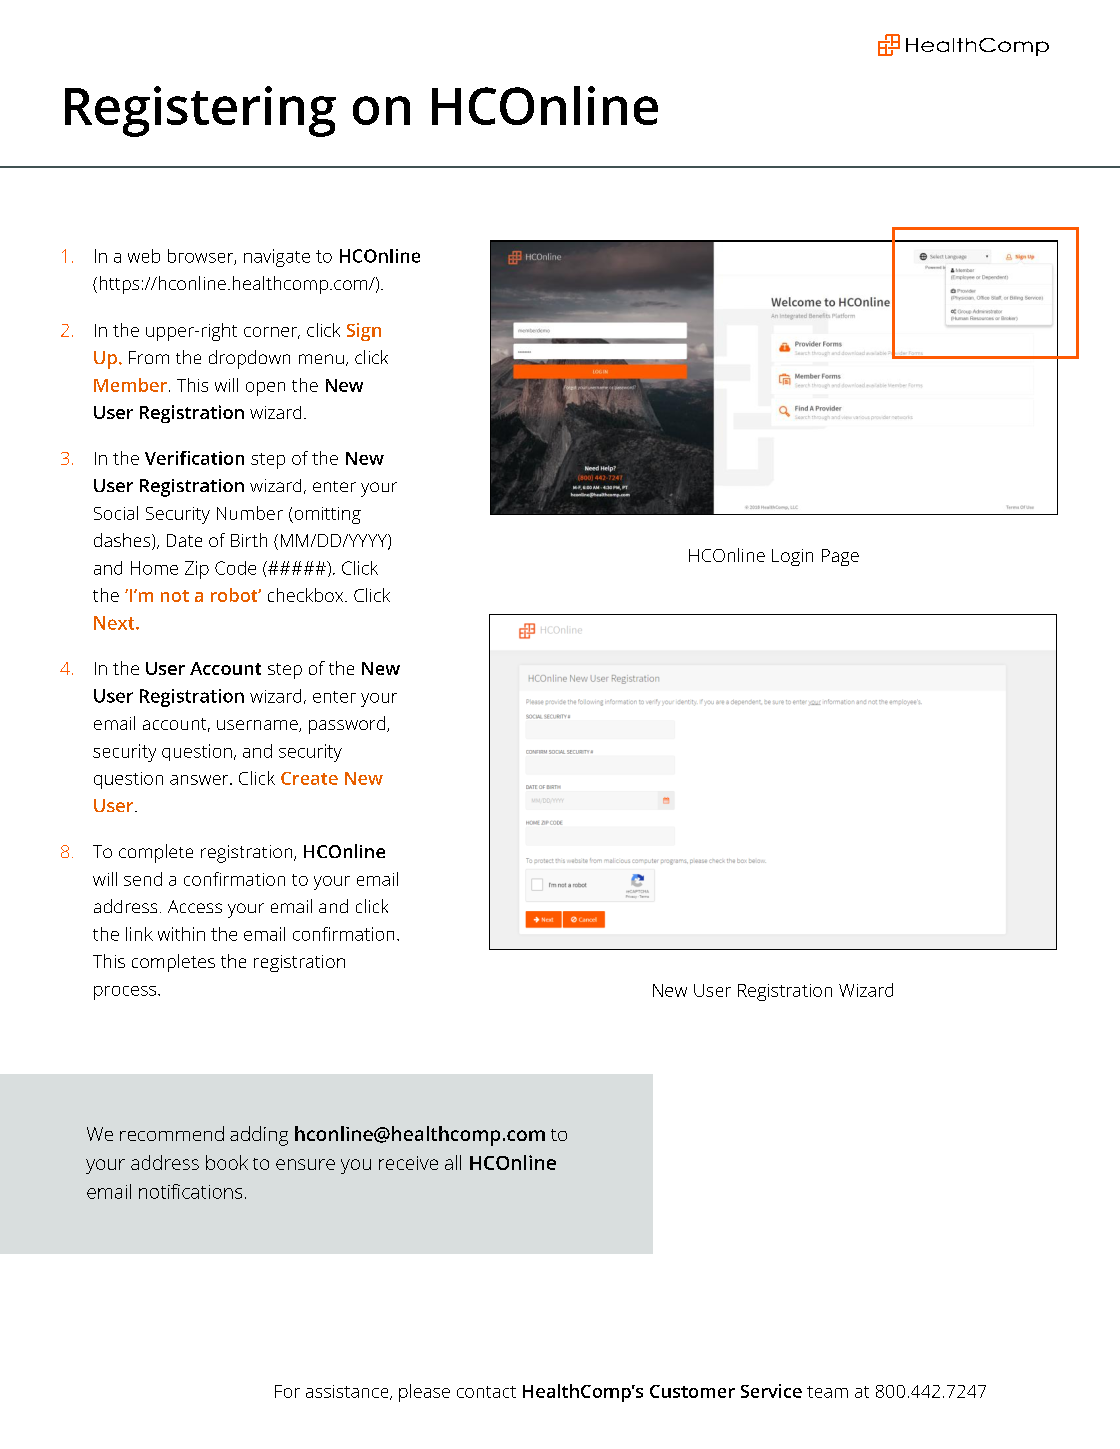  Describe the element at coordinates (840, 557) in the screenshot. I see `Page` at that location.
